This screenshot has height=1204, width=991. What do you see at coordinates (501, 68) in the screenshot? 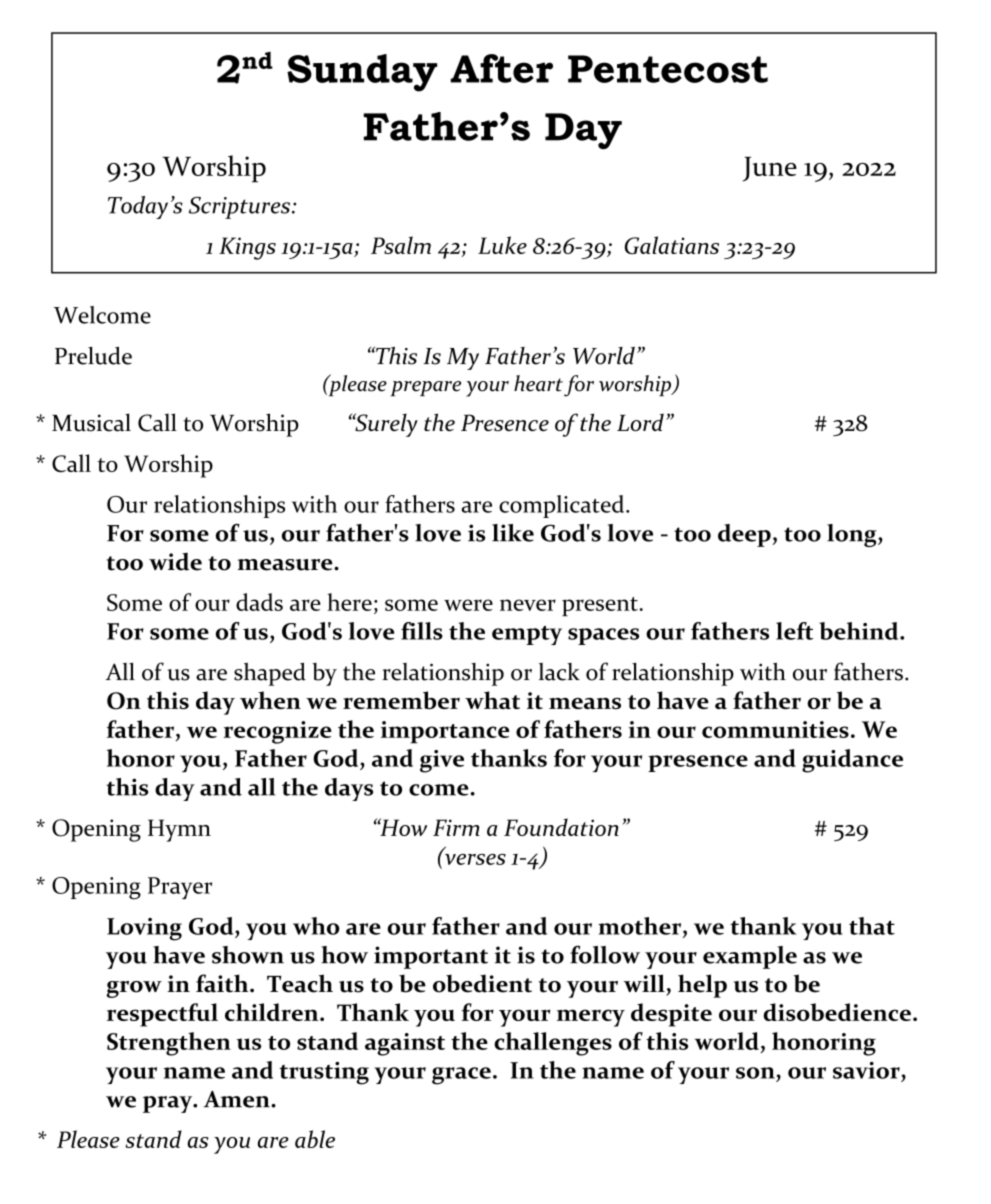
I see `After` at bounding box center [501, 68].
